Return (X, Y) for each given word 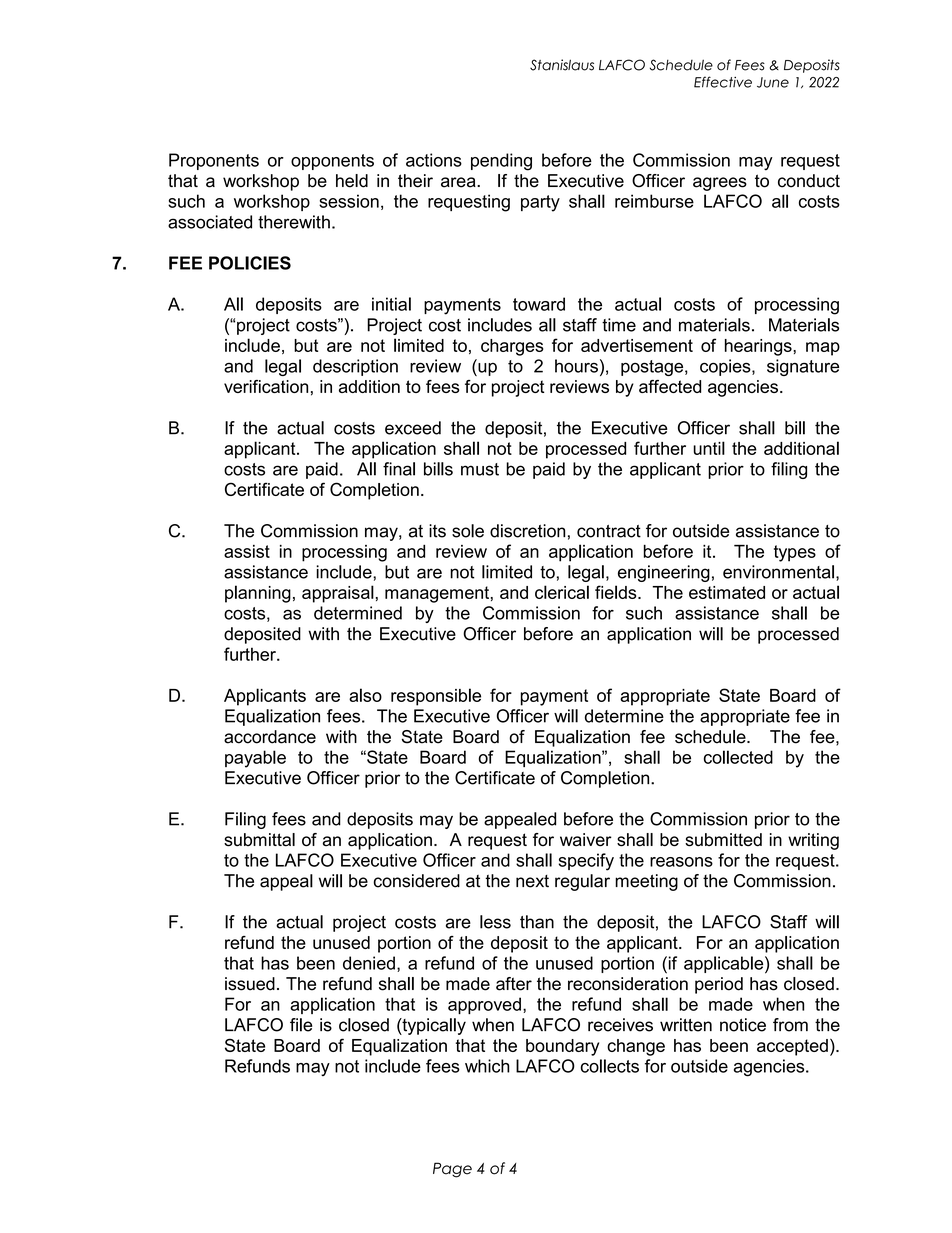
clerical (562, 592)
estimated (727, 592)
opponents (332, 162)
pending (501, 162)
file (301, 1025)
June (773, 82)
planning (258, 594)
